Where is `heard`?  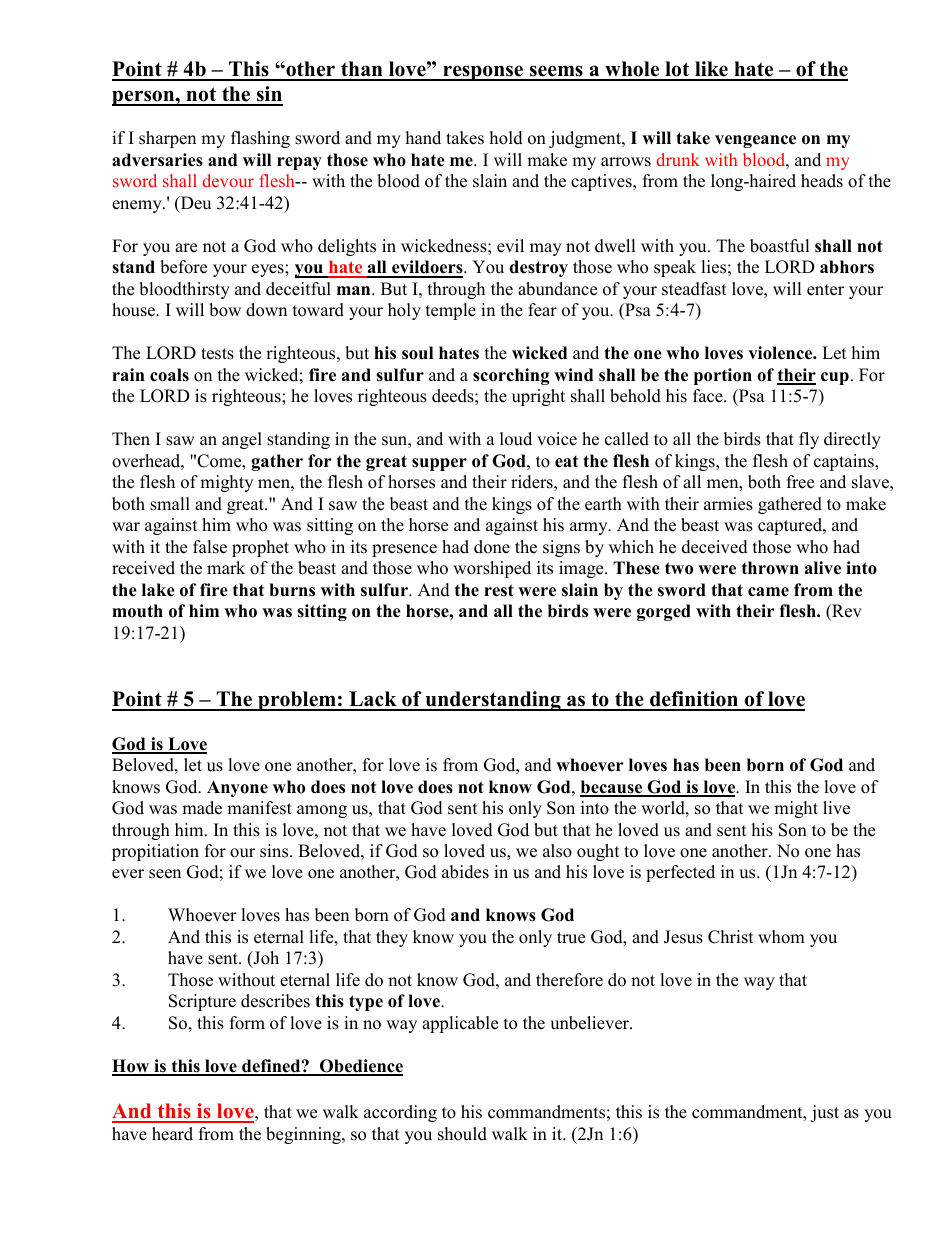
heard is located at coordinates (172, 1134).
